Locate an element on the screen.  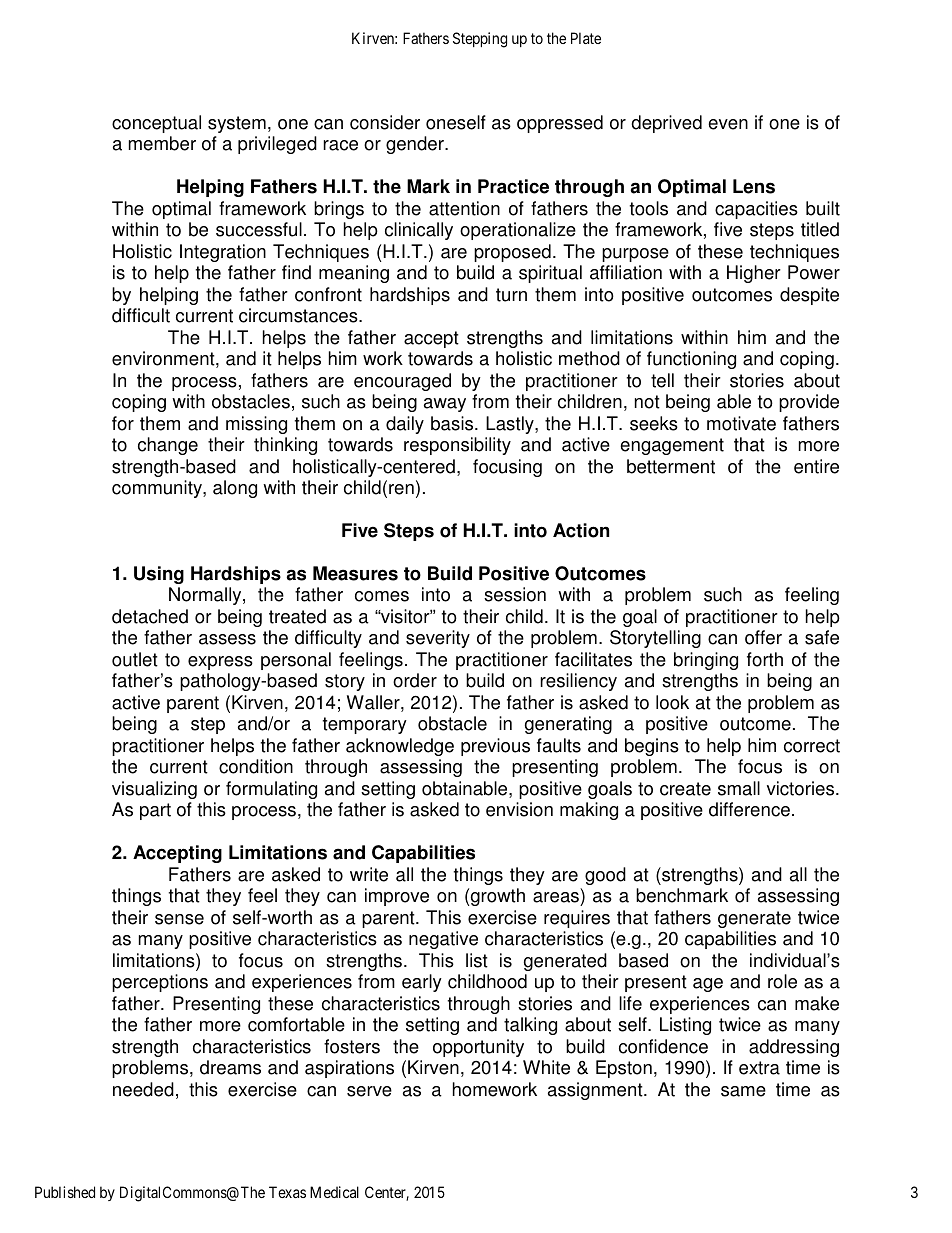
encouraged is located at coordinates (402, 382).
